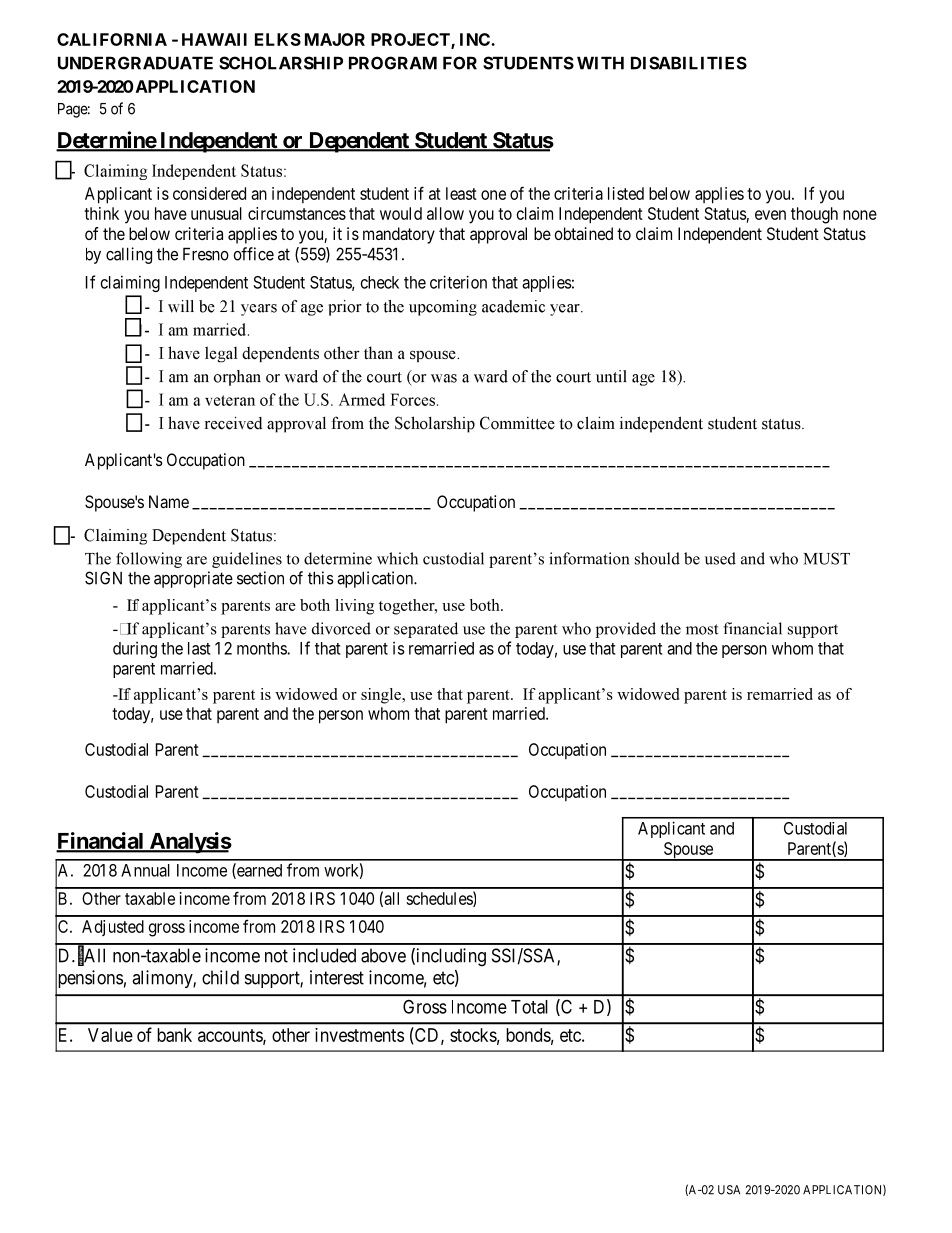  What do you see at coordinates (702, 629) in the page?
I see `most` at bounding box center [702, 629].
